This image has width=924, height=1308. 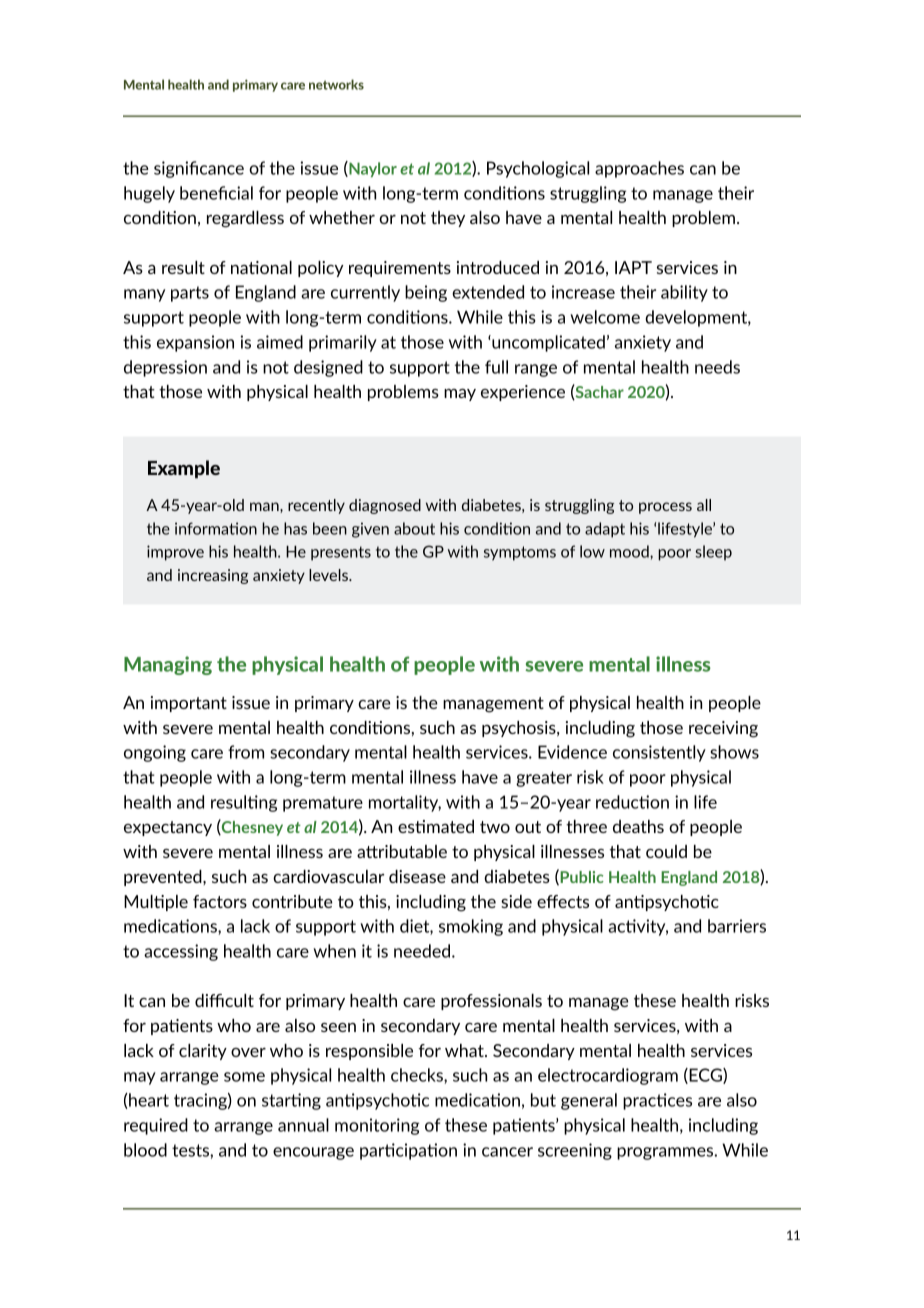 What do you see at coordinates (244, 1077) in the image?
I see `some` at bounding box center [244, 1077].
